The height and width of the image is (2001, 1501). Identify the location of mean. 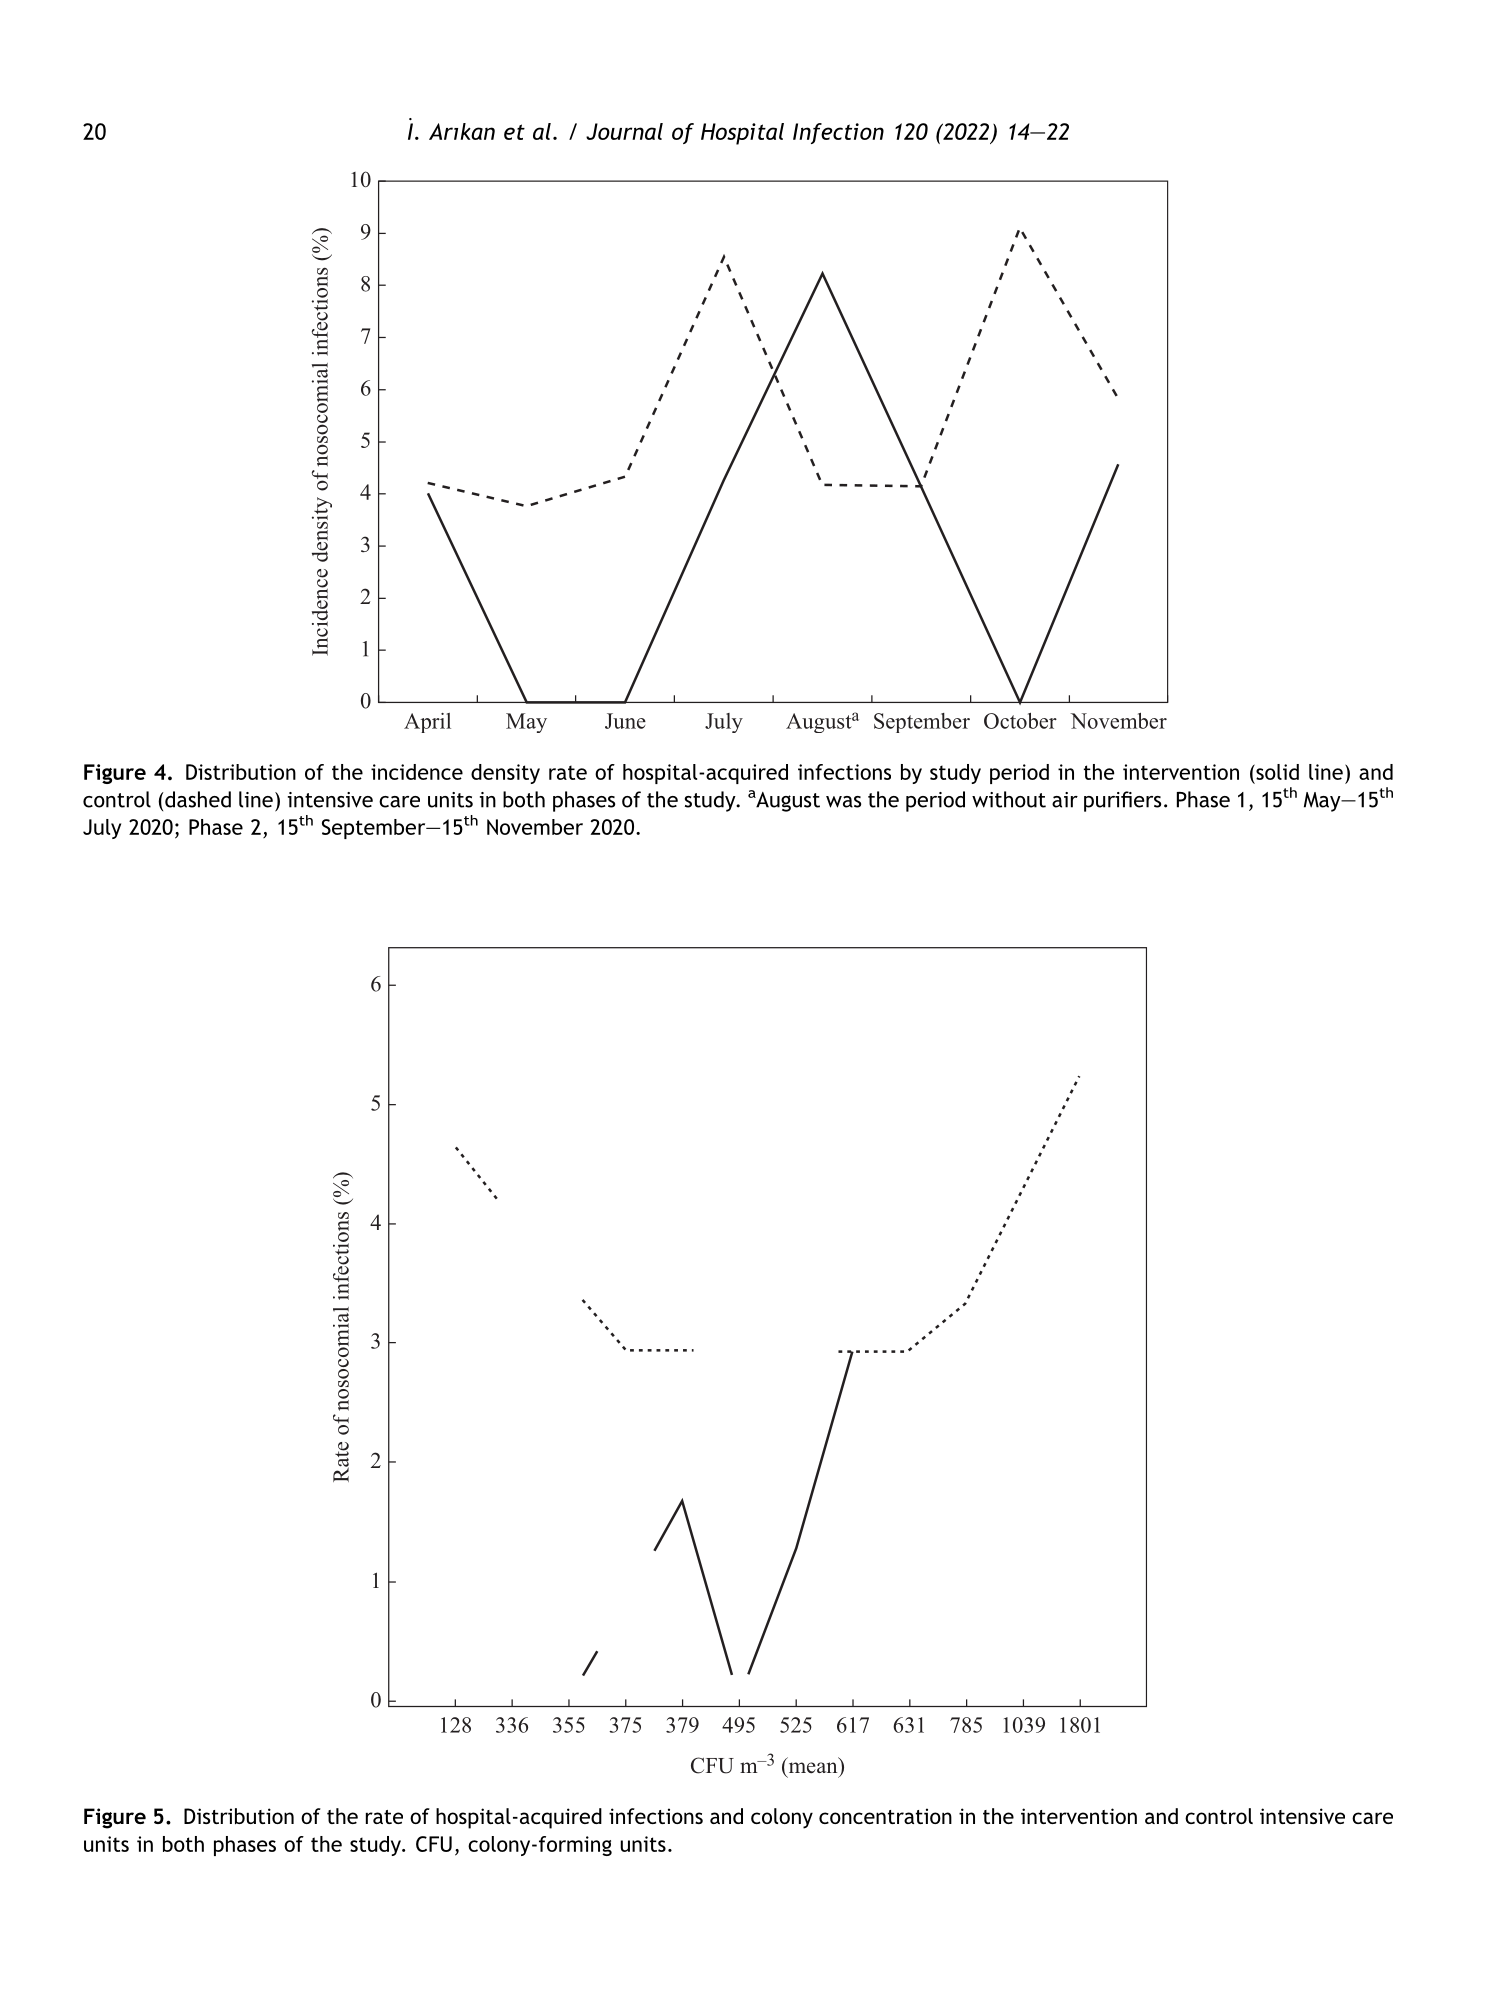
(813, 1768).
